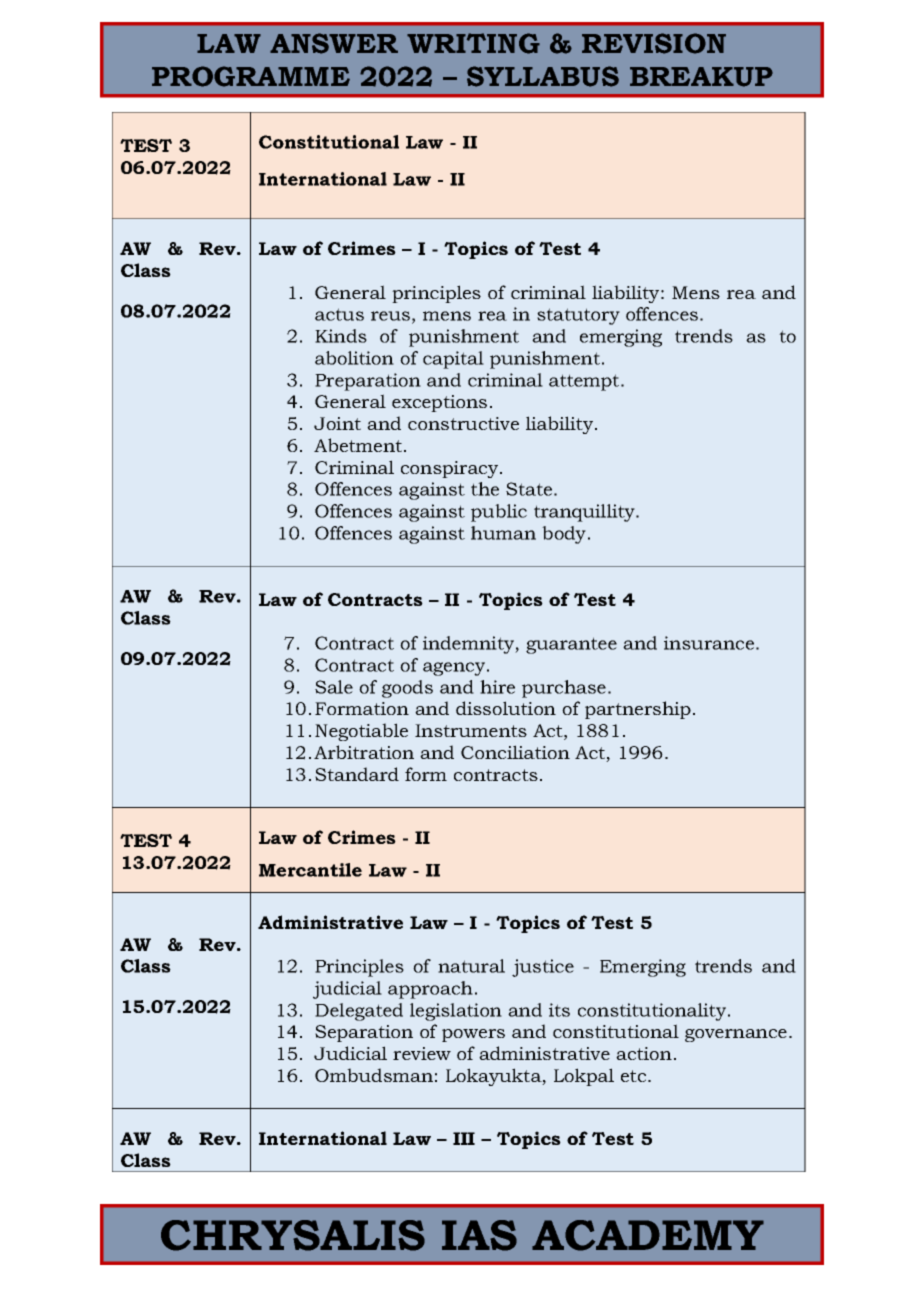 The width and height of the screenshot is (924, 1308). I want to click on ANSWER, so click(334, 43).
